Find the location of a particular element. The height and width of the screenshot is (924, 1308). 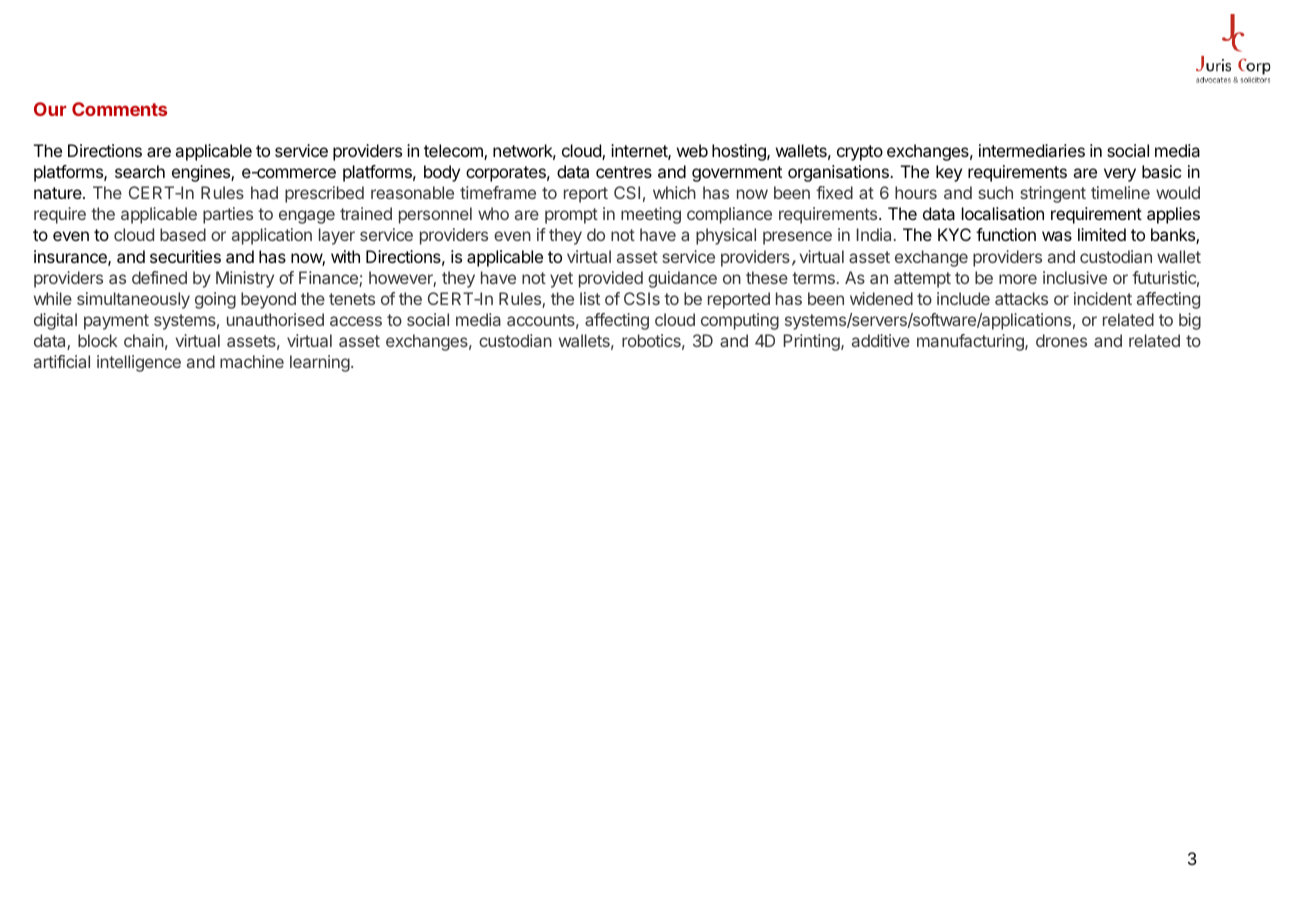

drones is located at coordinates (1061, 340).
